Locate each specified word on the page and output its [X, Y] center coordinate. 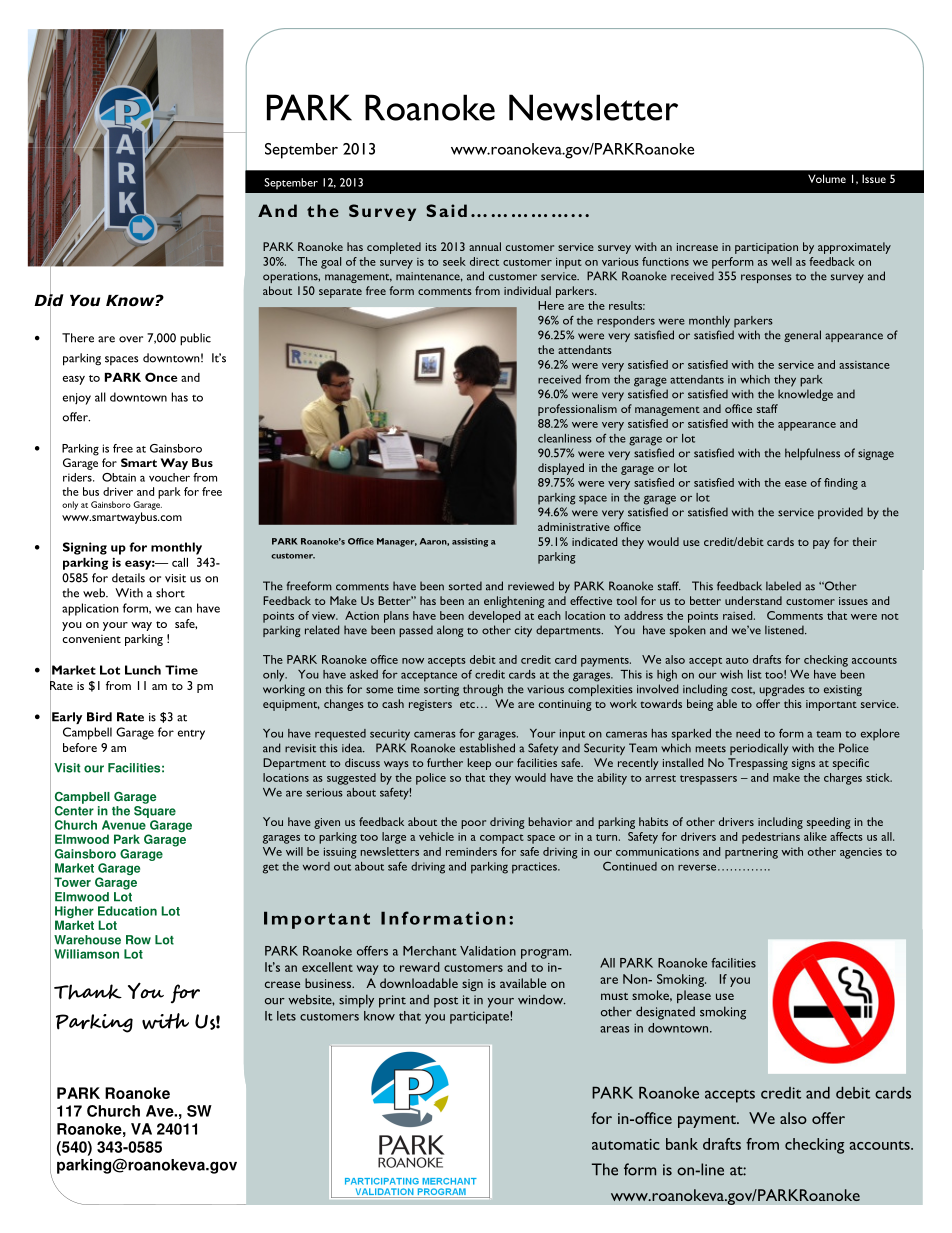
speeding [828, 823]
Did [49, 300]
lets [286, 1016]
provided [840, 513]
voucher [169, 477]
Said [446, 210]
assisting [470, 542]
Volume [827, 178]
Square [155, 812]
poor [473, 824]
